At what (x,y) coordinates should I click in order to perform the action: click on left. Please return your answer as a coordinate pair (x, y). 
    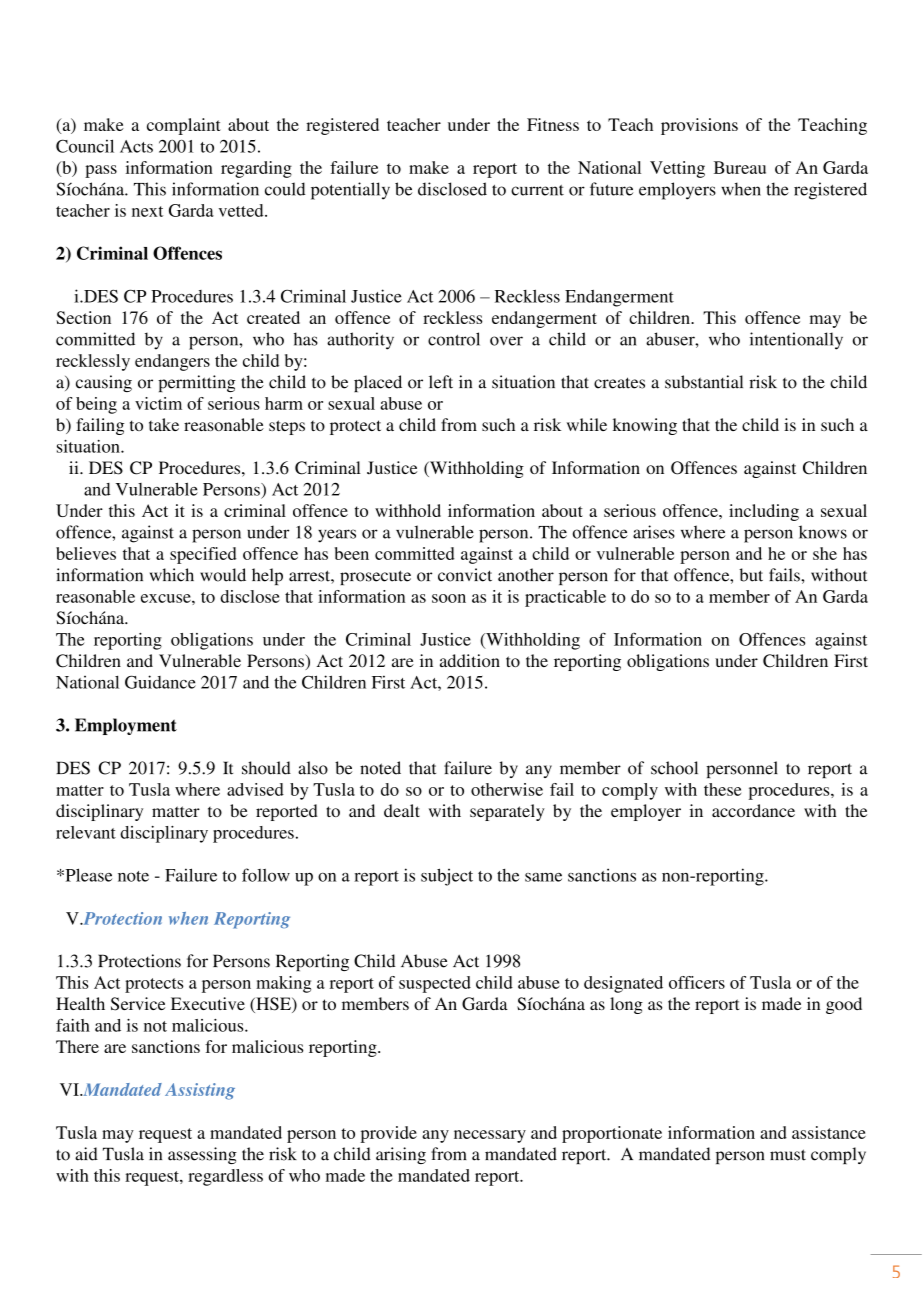
    Looking at the image, I should click on (441, 382).
